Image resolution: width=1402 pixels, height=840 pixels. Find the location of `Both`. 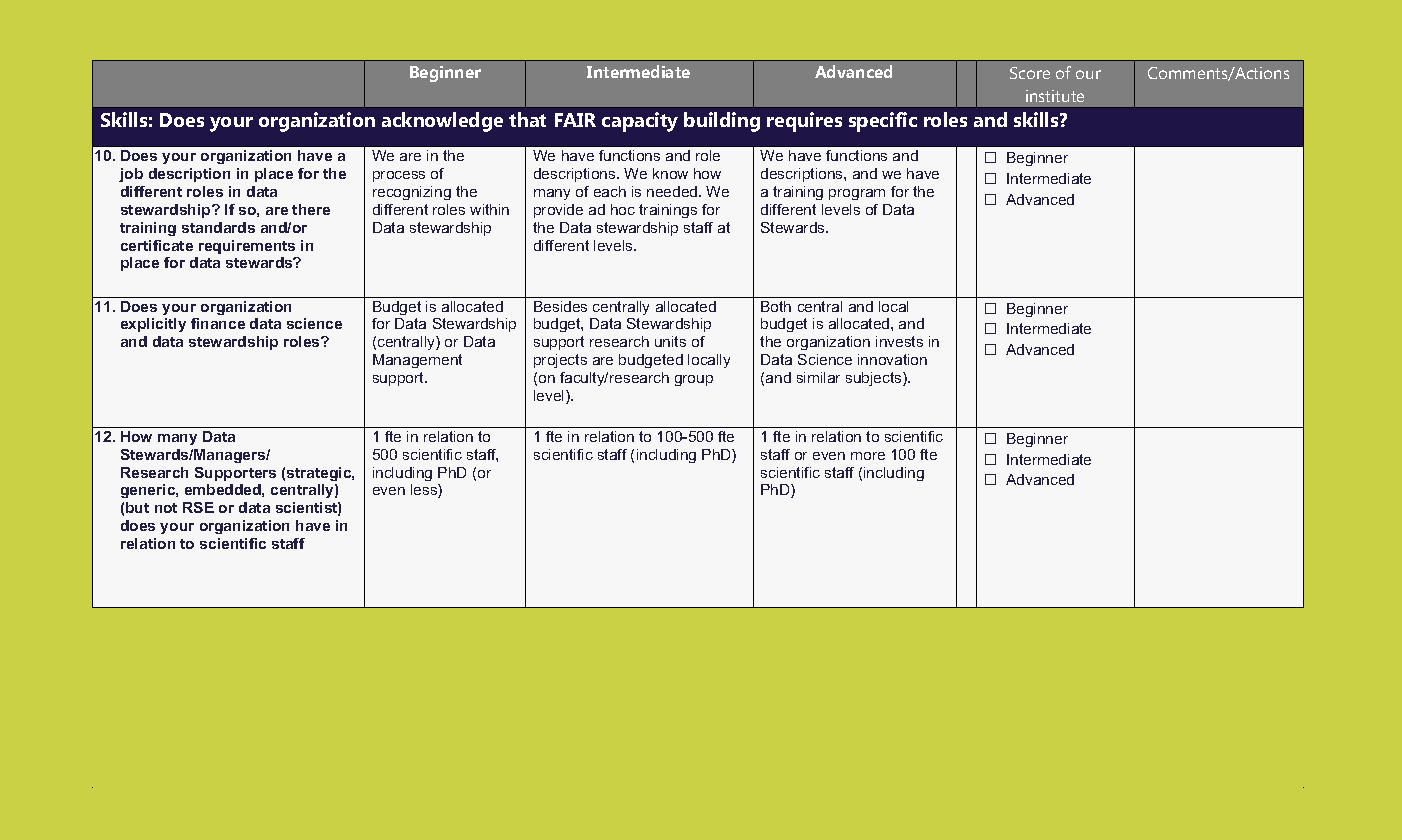

Both is located at coordinates (776, 306).
